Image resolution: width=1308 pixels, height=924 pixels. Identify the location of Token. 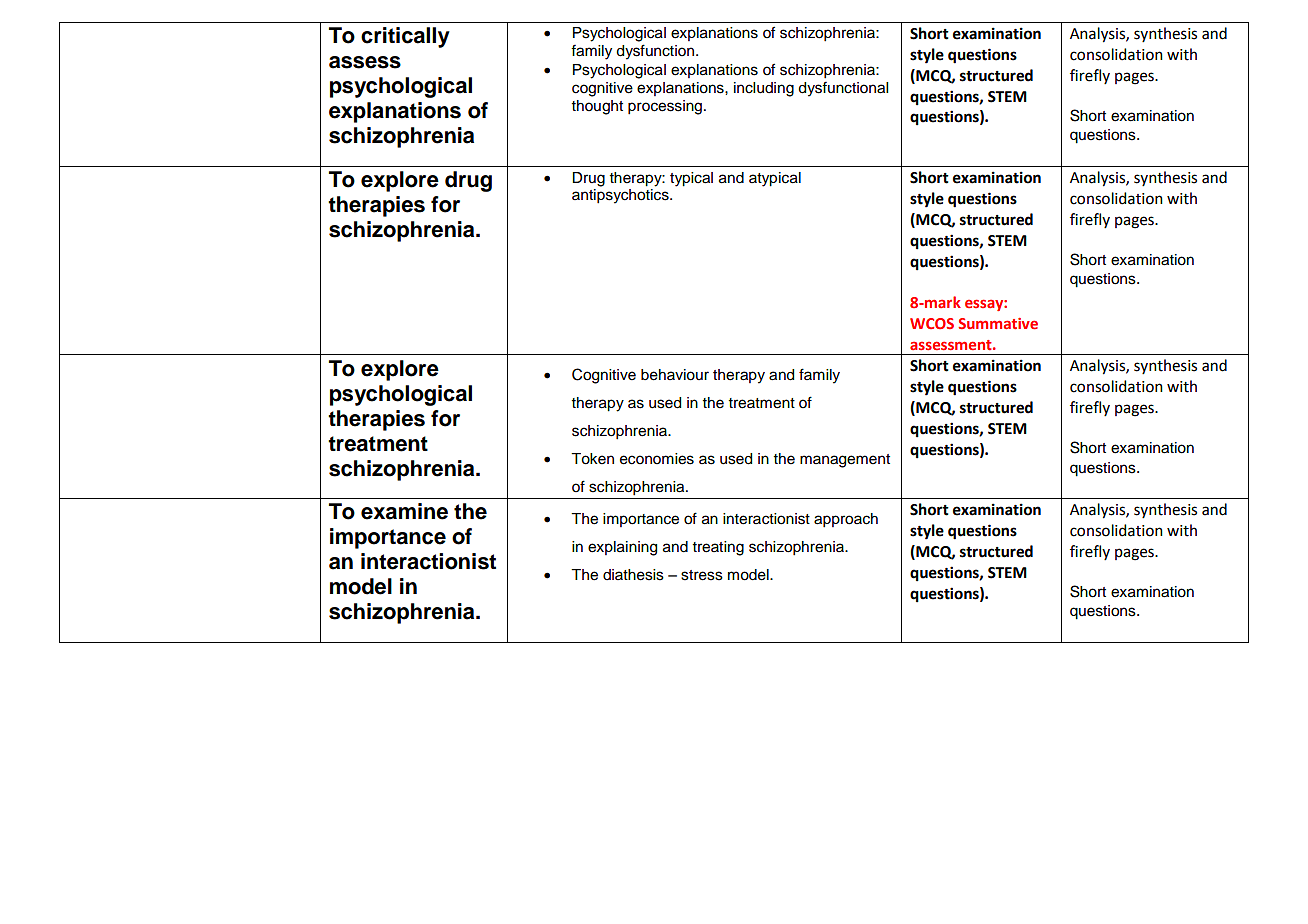
(592, 459).
